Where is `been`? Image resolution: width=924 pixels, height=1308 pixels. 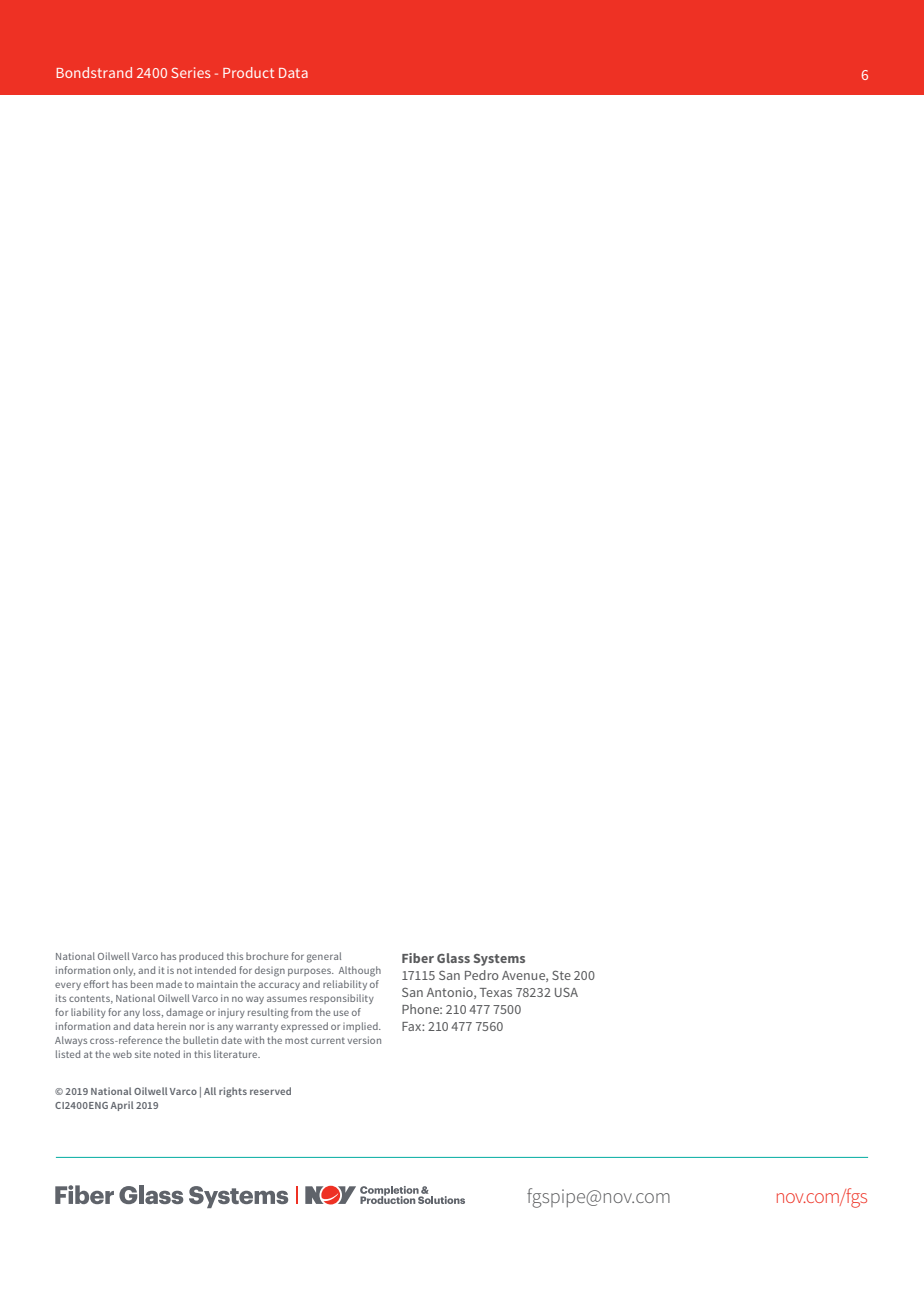
been is located at coordinates (142, 984).
